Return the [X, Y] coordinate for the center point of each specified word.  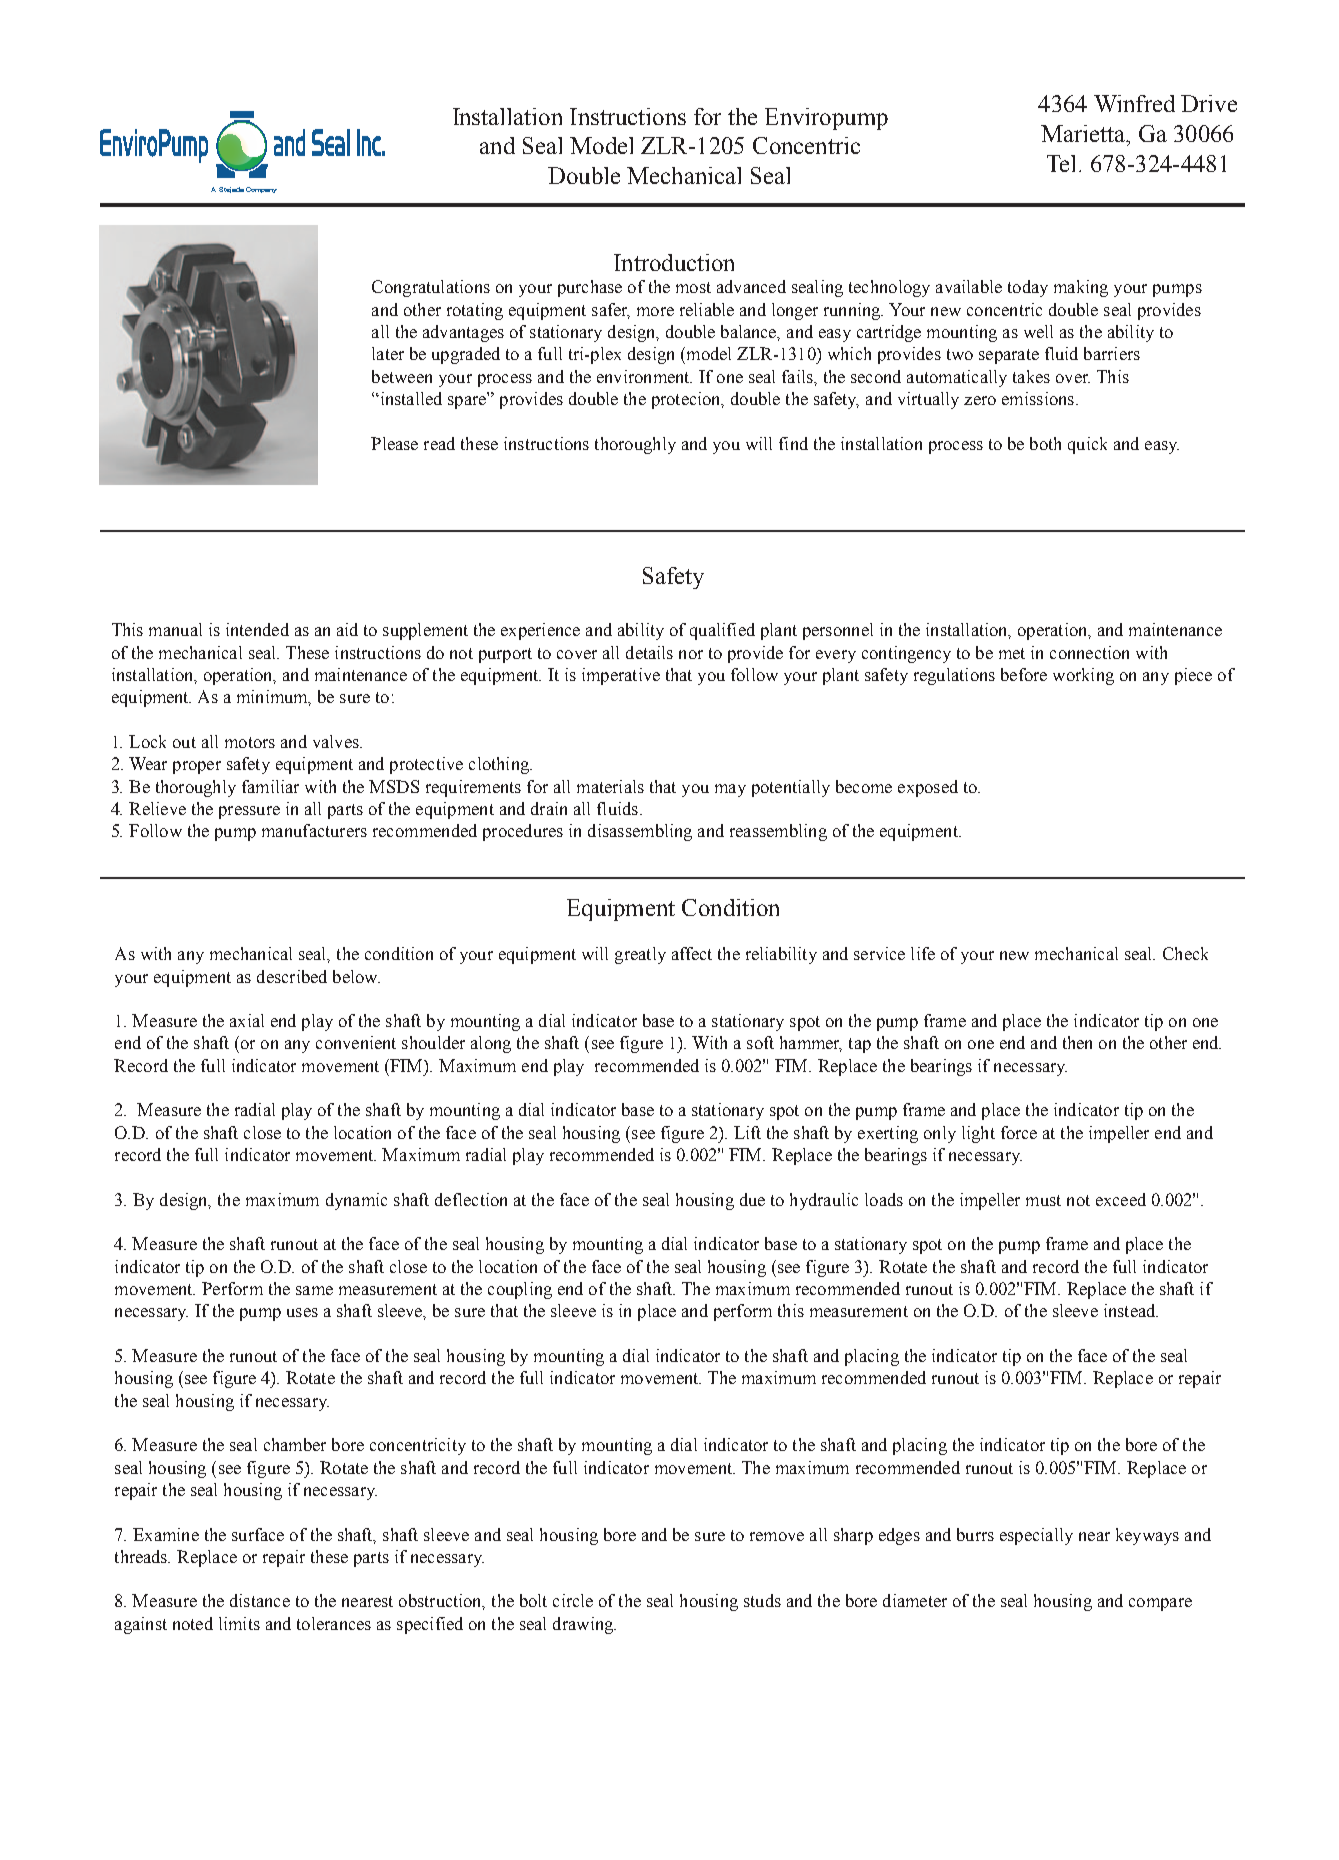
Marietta [1084, 133]
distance [260, 1600]
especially [1036, 1536]
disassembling [640, 832]
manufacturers [314, 830]
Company [261, 190]
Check [1185, 953]
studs [762, 1600]
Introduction [674, 262]
